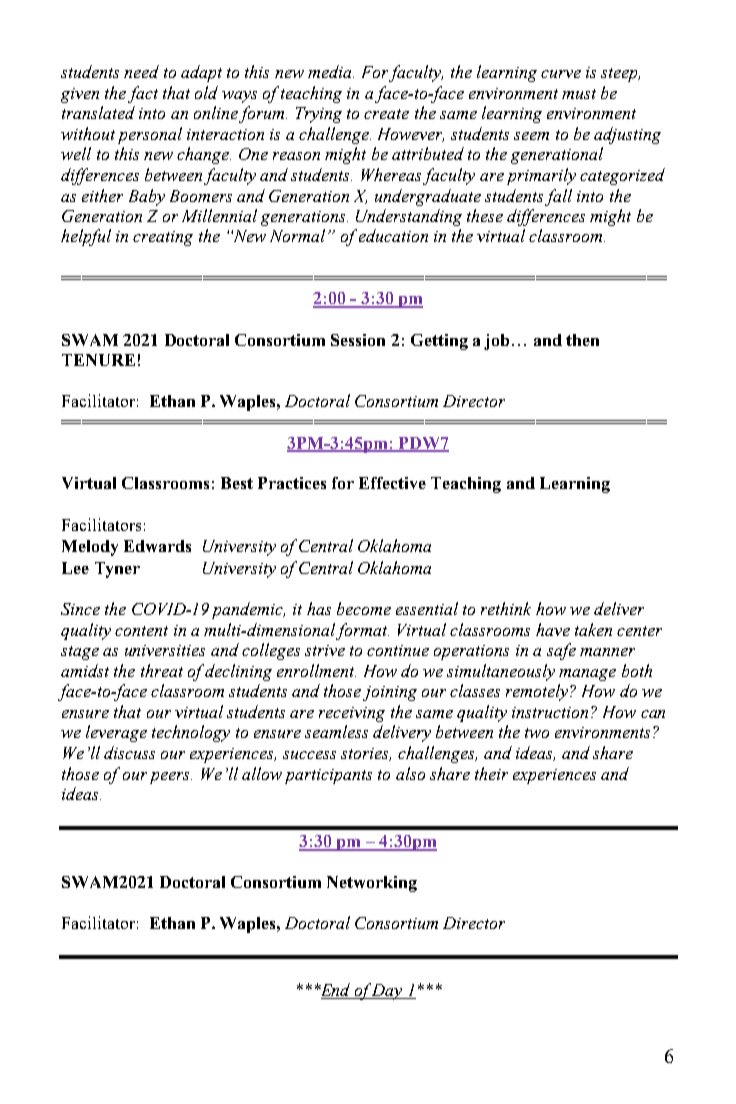  I want to click on joining, so click(390, 693).
